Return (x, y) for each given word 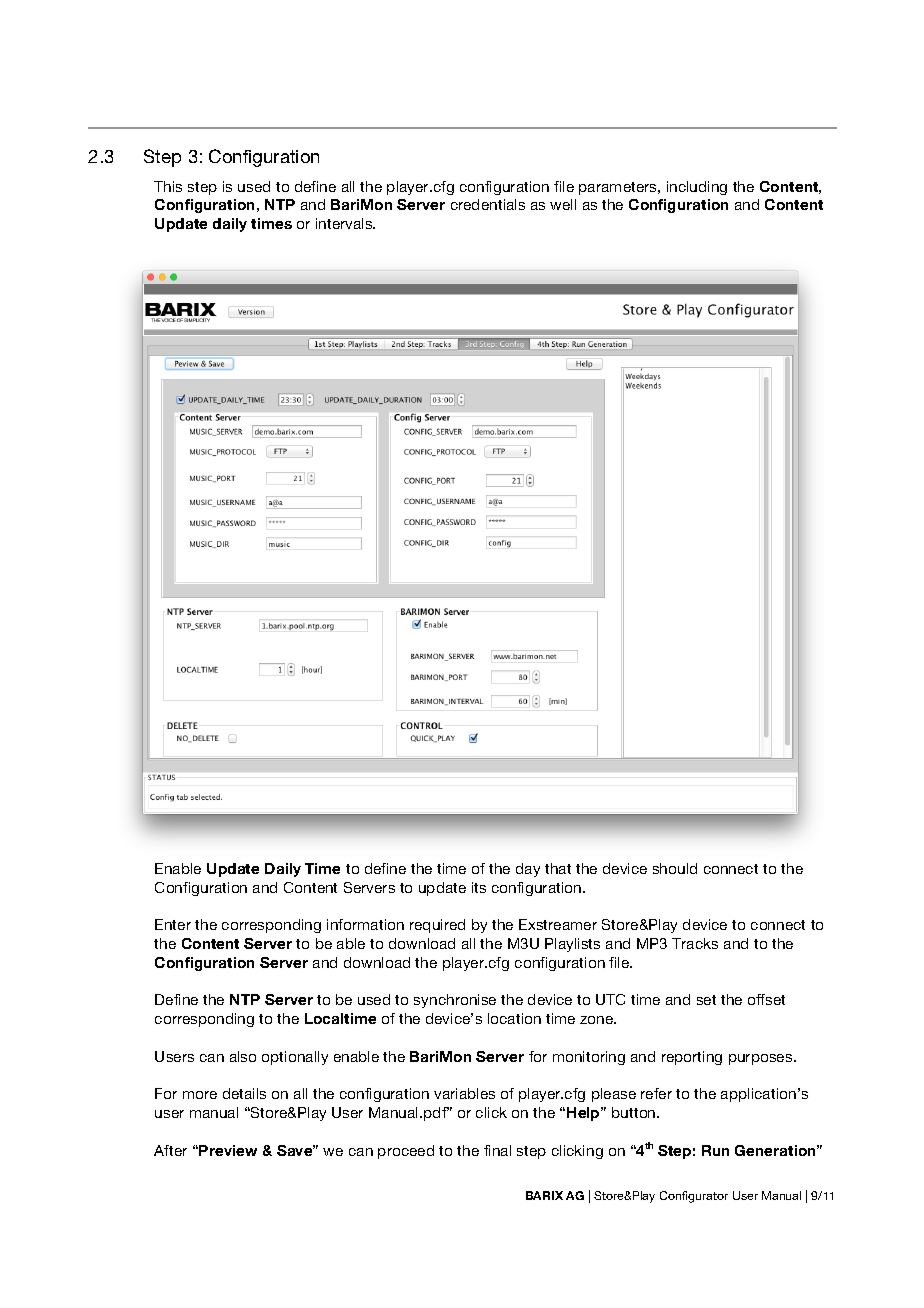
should (675, 868)
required (437, 926)
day (528, 870)
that (558, 868)
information (365, 924)
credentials (488, 204)
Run (715, 1150)
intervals (345, 223)
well (563, 204)
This (168, 186)
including (697, 188)
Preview (227, 1150)
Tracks (695, 943)
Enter (173, 924)
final (497, 1150)
